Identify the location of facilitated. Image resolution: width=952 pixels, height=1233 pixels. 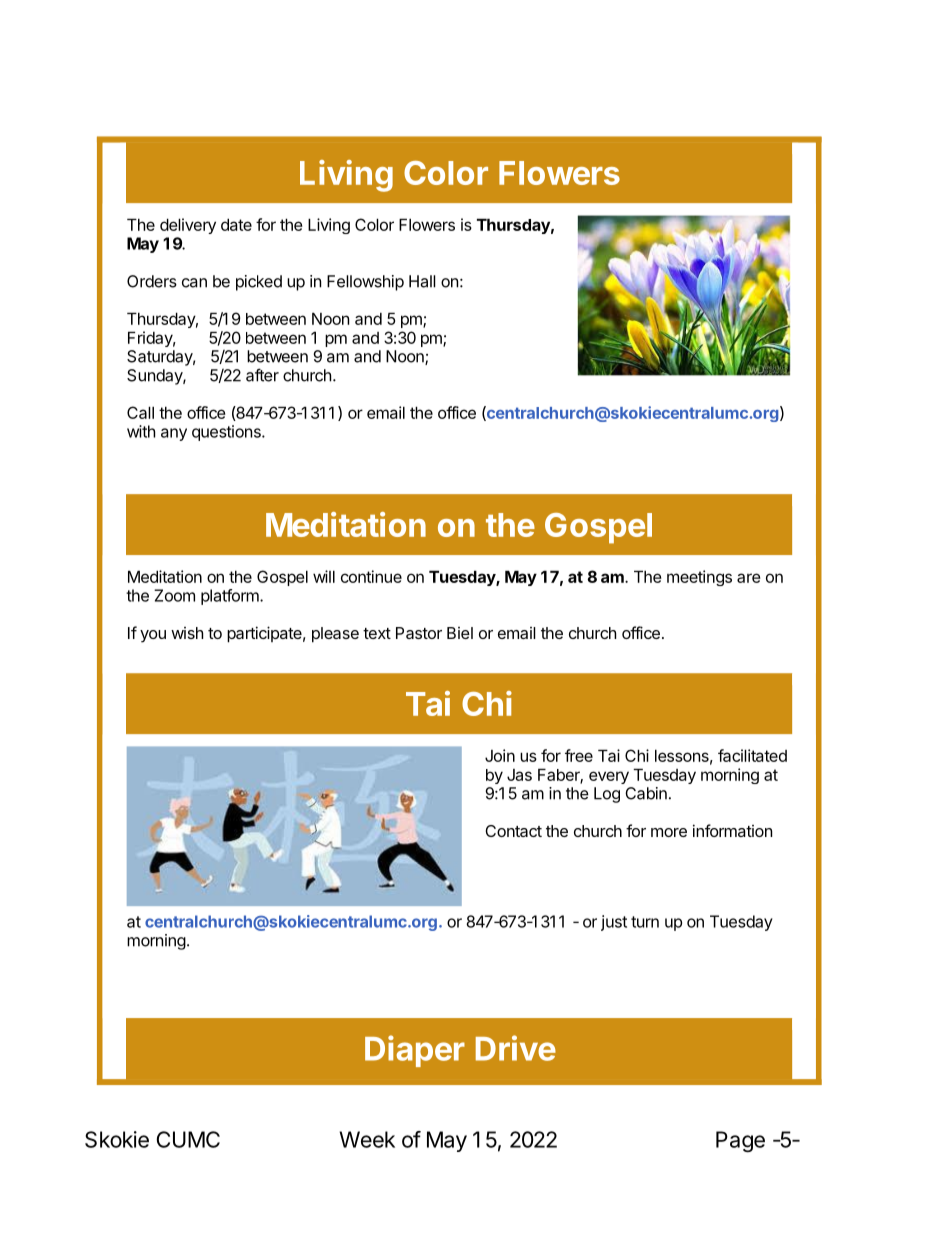
(752, 755).
